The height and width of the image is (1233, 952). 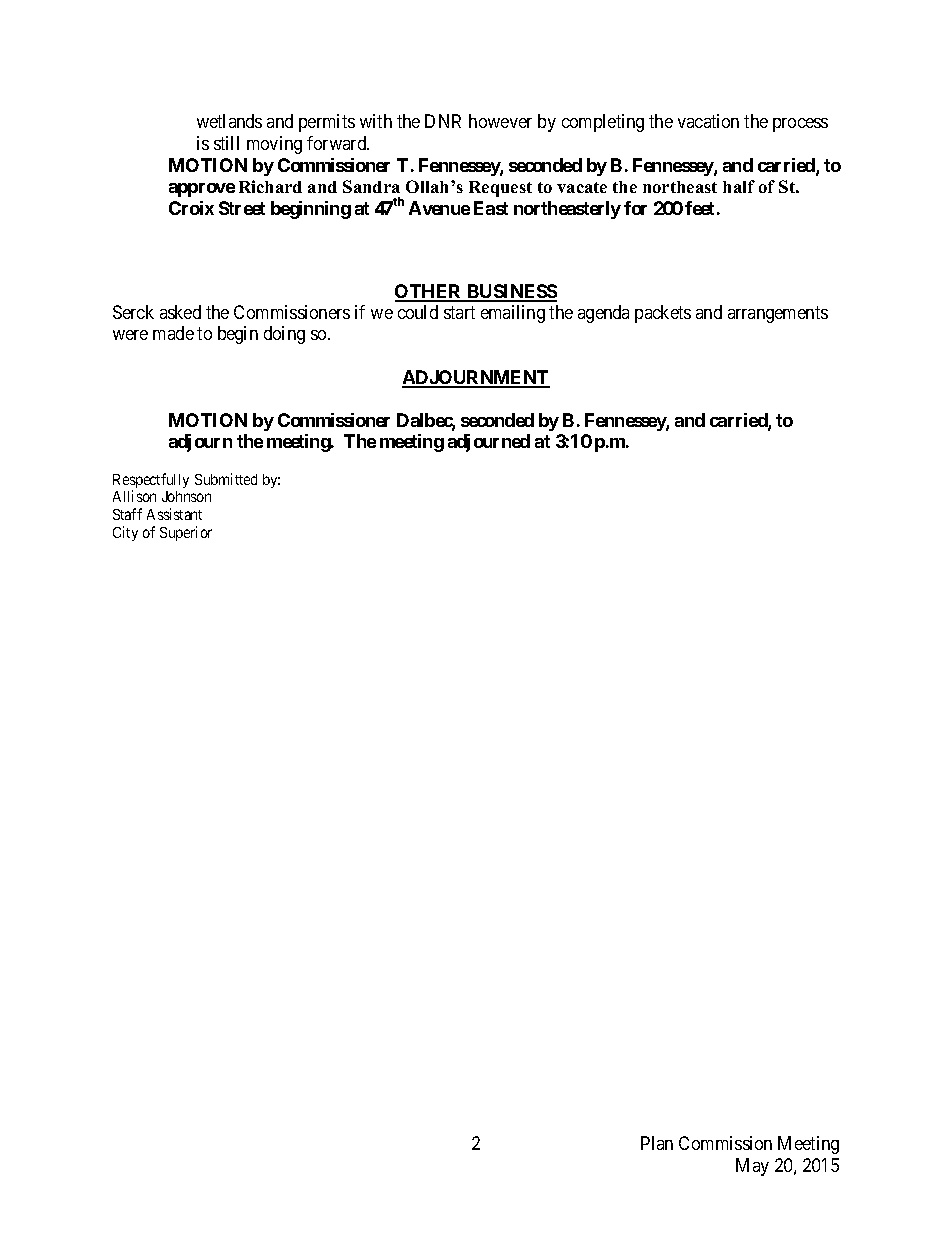 I want to click on May, so click(x=752, y=1167).
